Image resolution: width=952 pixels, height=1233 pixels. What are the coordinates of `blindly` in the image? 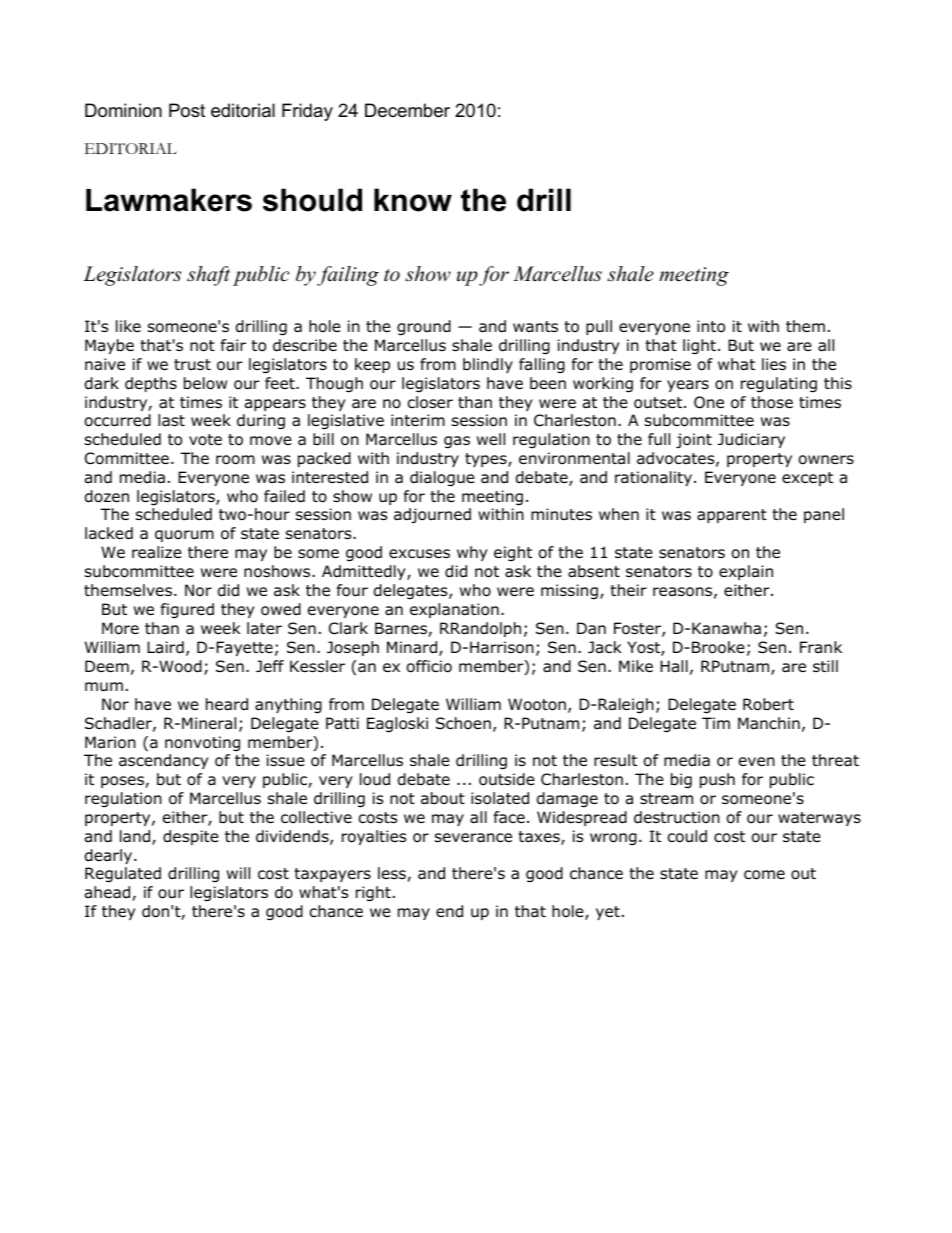 It's located at (488, 365).
